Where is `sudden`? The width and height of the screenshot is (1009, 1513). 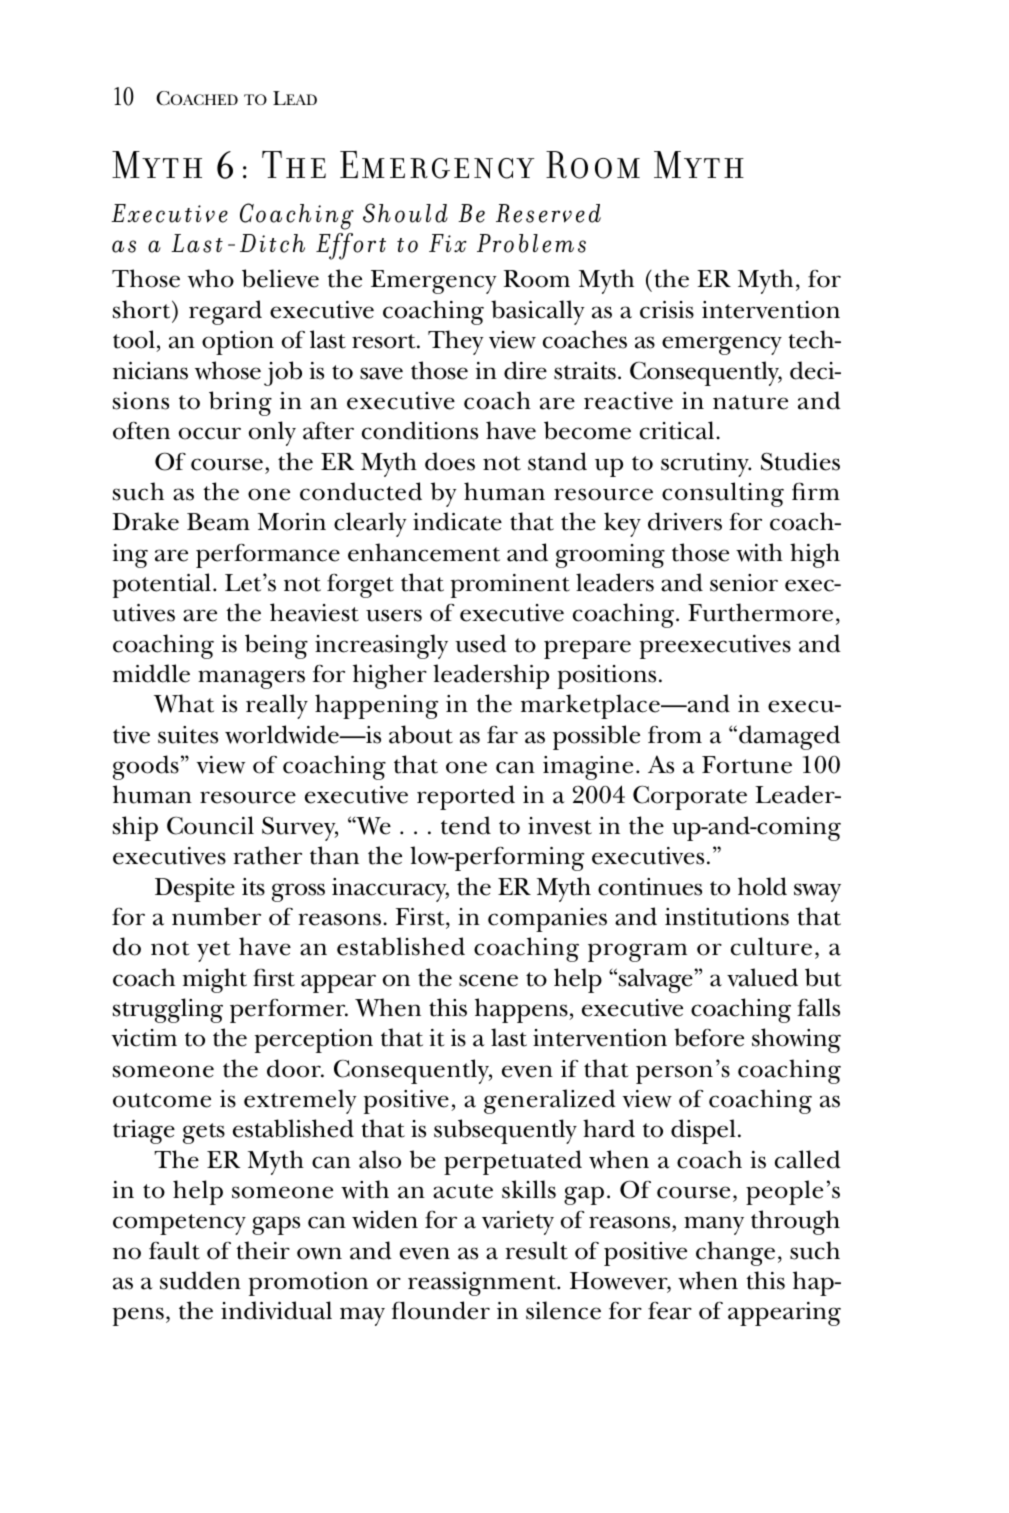 sudden is located at coordinates (200, 1280).
